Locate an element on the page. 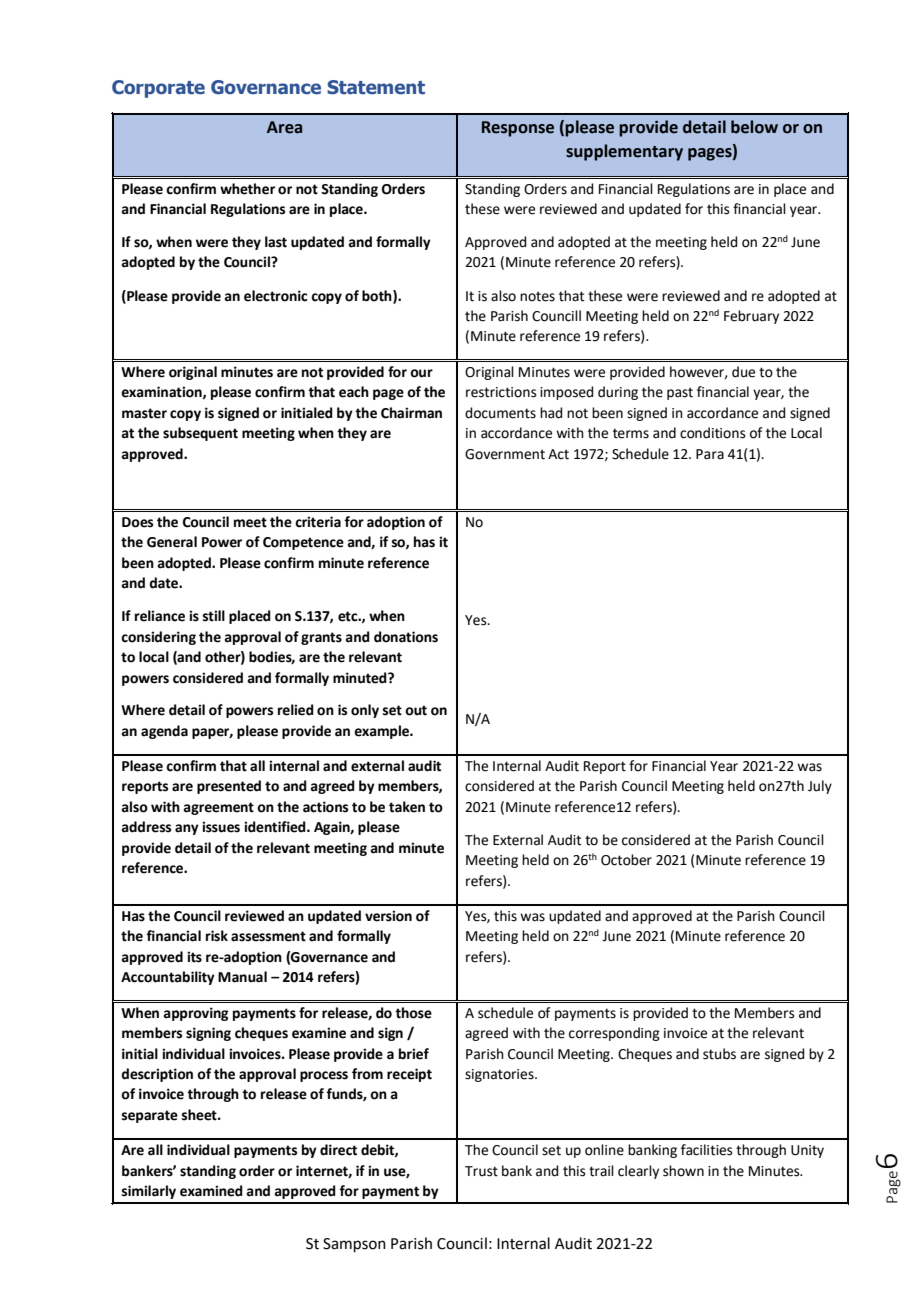 Image resolution: width=924 pixels, height=1308 pixels. donations is located at coordinates (406, 637).
